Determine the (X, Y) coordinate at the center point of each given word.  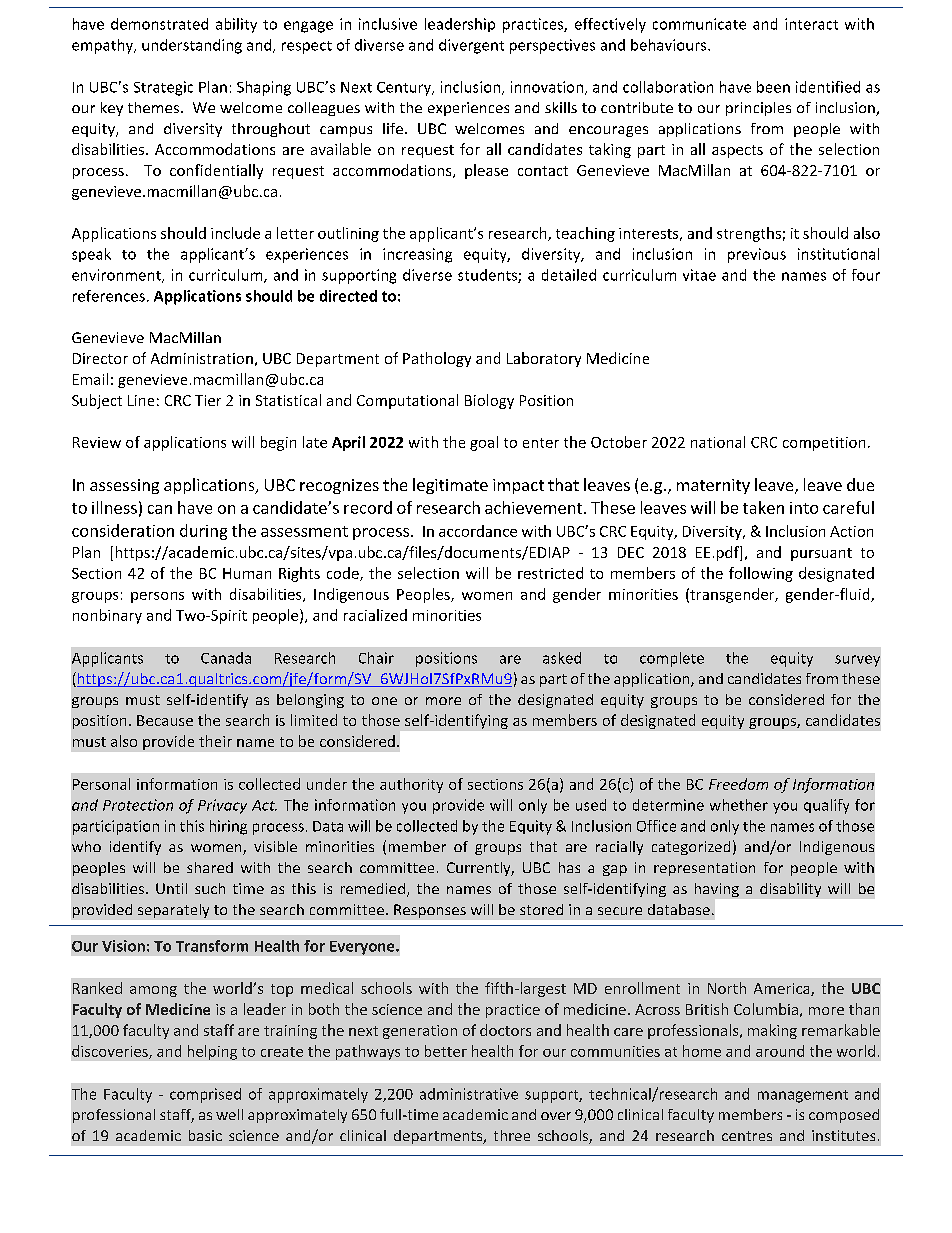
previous (757, 255)
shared (210, 867)
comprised (205, 1095)
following (761, 574)
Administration (202, 358)
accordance (478, 531)
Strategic (163, 88)
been (773, 87)
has (569, 867)
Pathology (437, 359)
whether (739, 805)
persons (157, 597)
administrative (469, 1094)
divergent (471, 46)
